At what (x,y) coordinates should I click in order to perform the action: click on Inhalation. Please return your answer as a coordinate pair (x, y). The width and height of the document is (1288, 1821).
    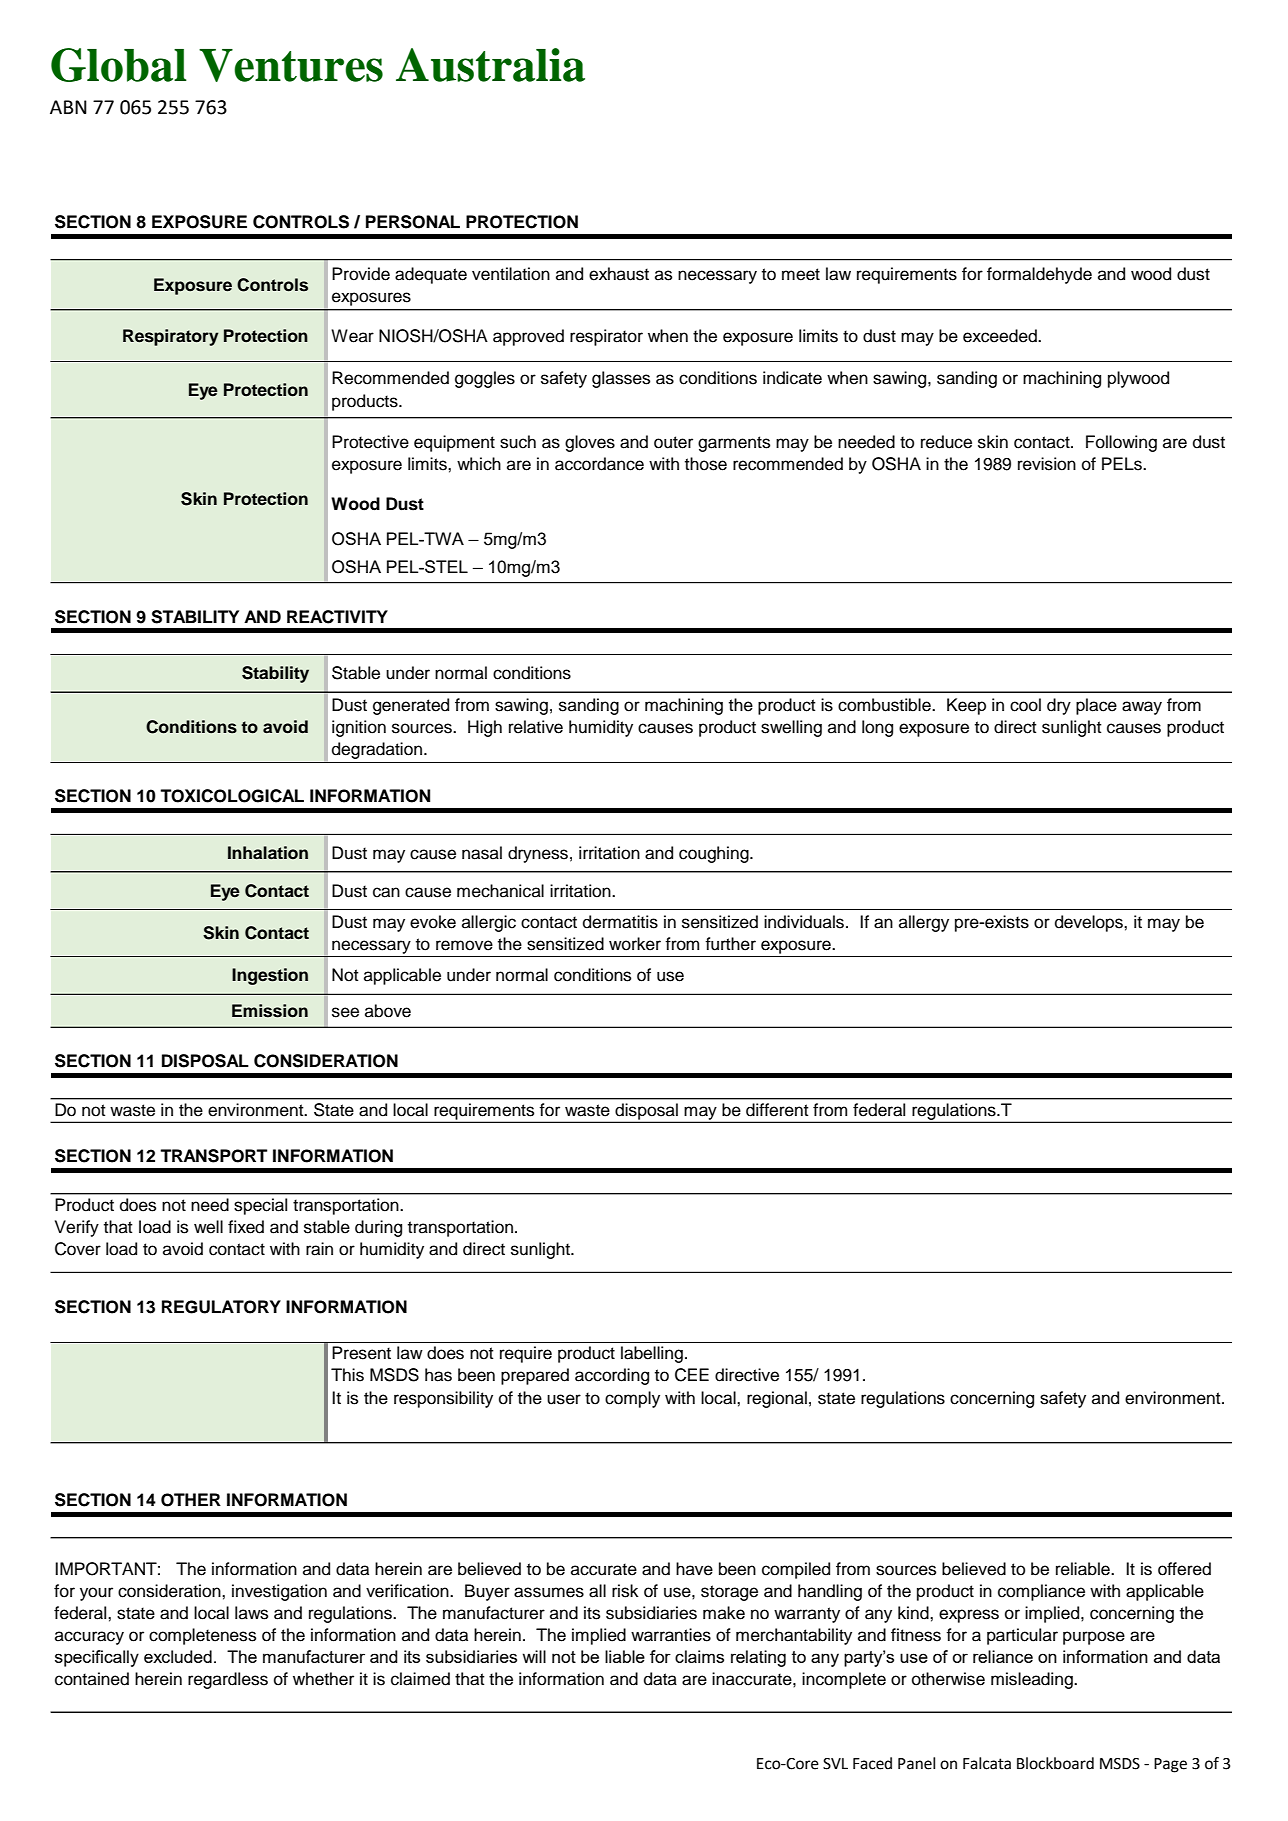
    Looking at the image, I should click on (268, 853).
